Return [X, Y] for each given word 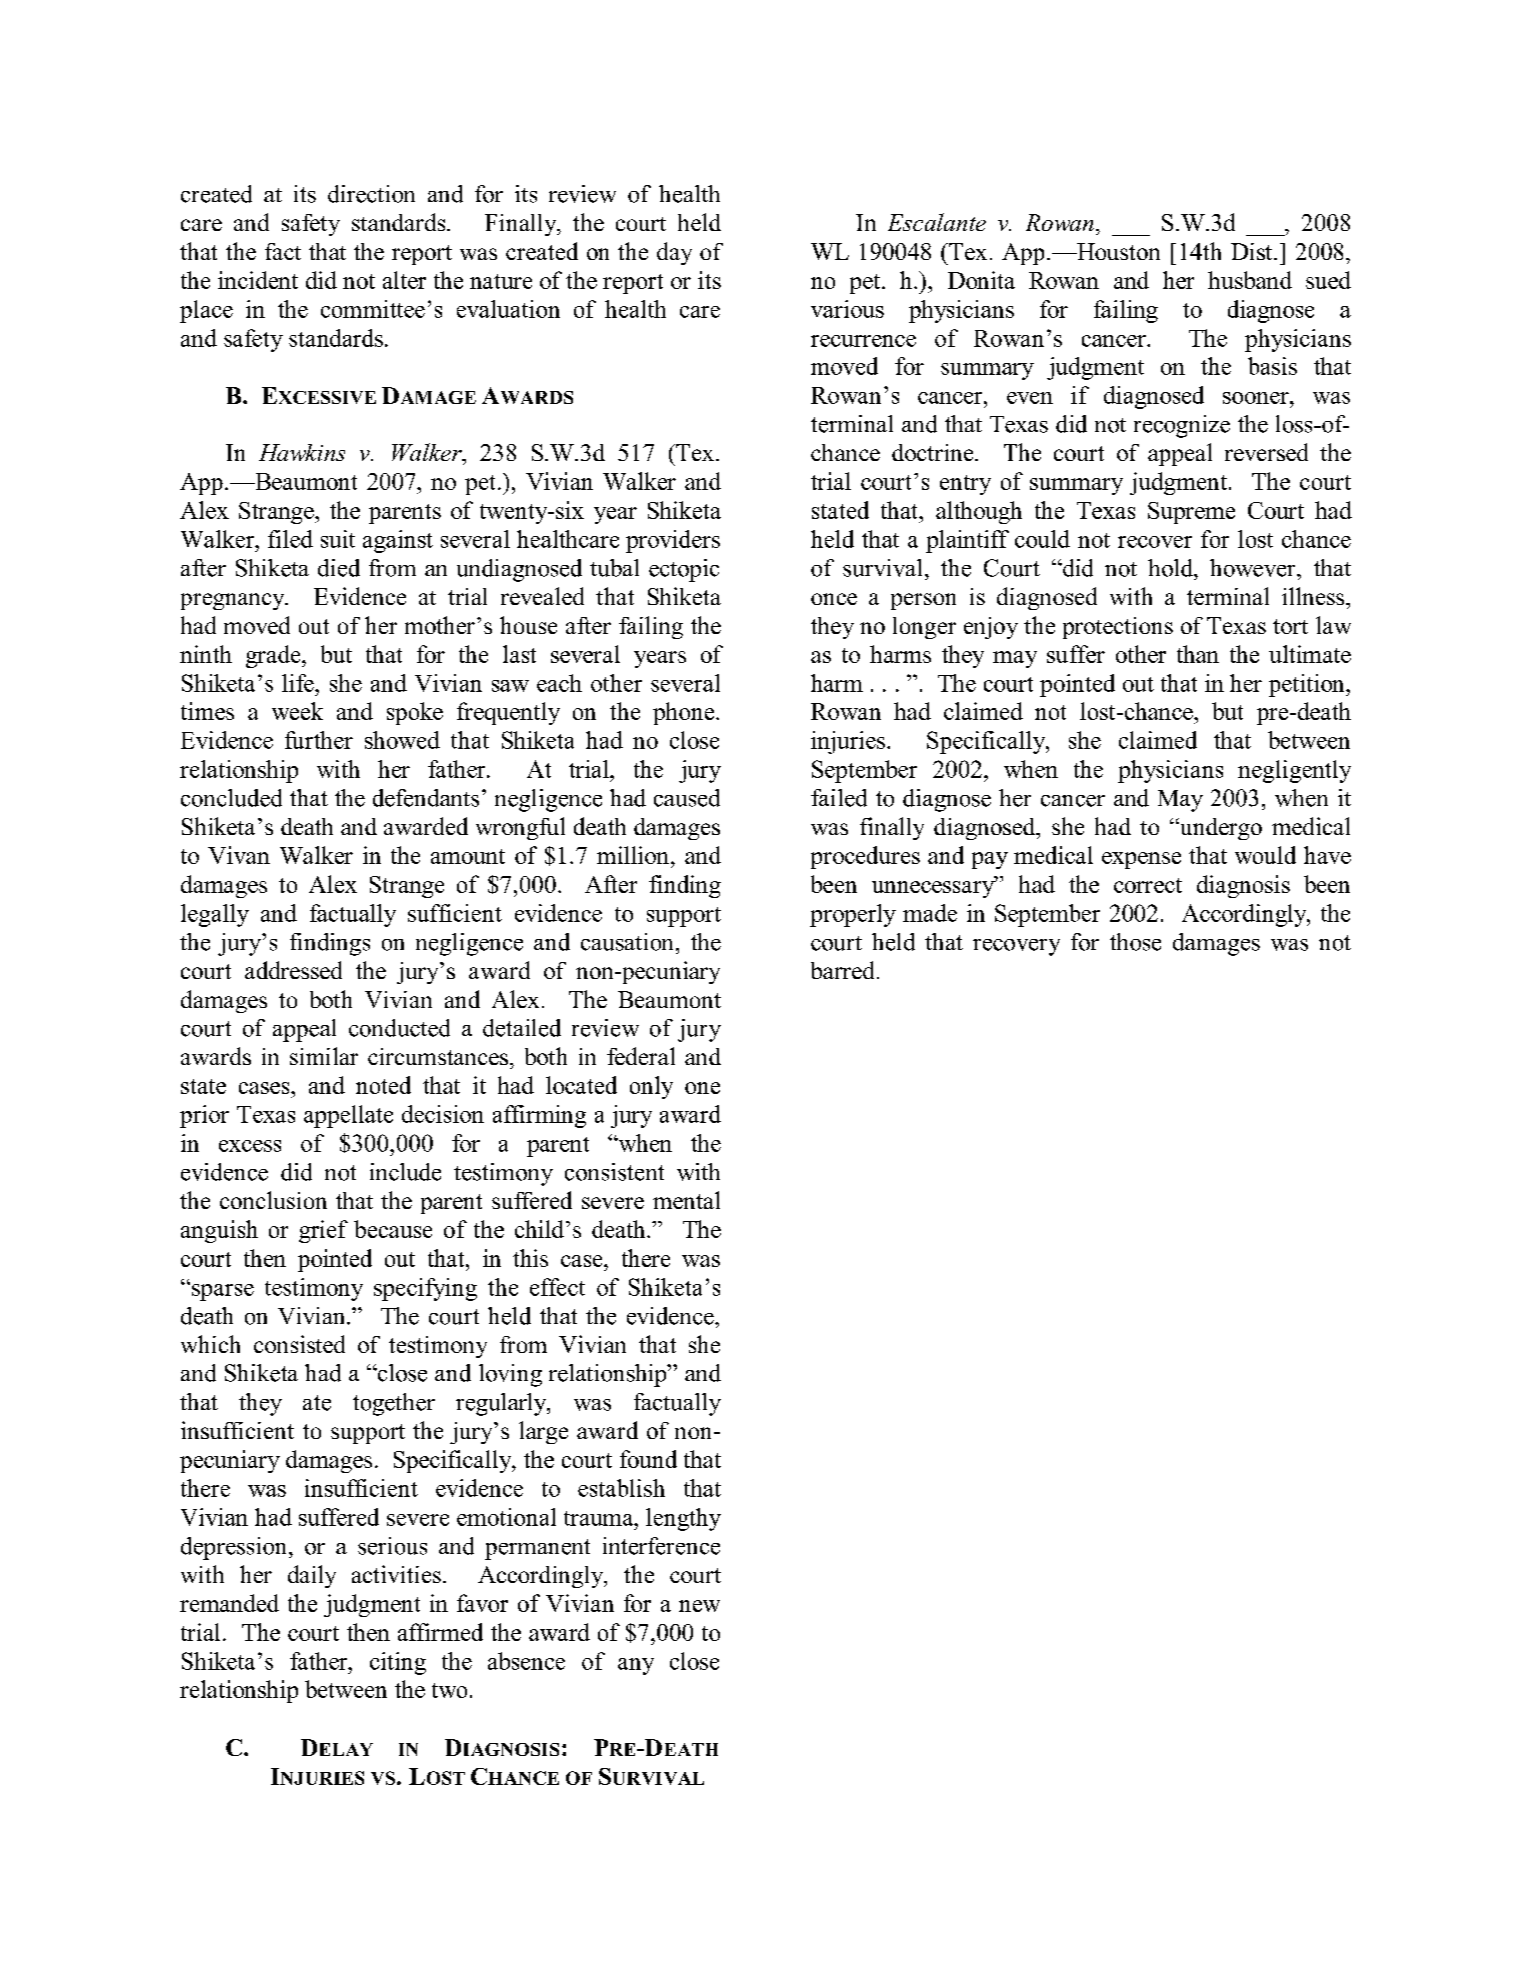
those [1135, 942]
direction [371, 194]
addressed [293, 970]
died [339, 568]
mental [686, 1200]
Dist [1253, 251]
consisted [299, 1344]
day [674, 253]
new [699, 1606]
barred [842, 970]
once [834, 599]
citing [398, 1663]
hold [1172, 568]
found [648, 1459]
